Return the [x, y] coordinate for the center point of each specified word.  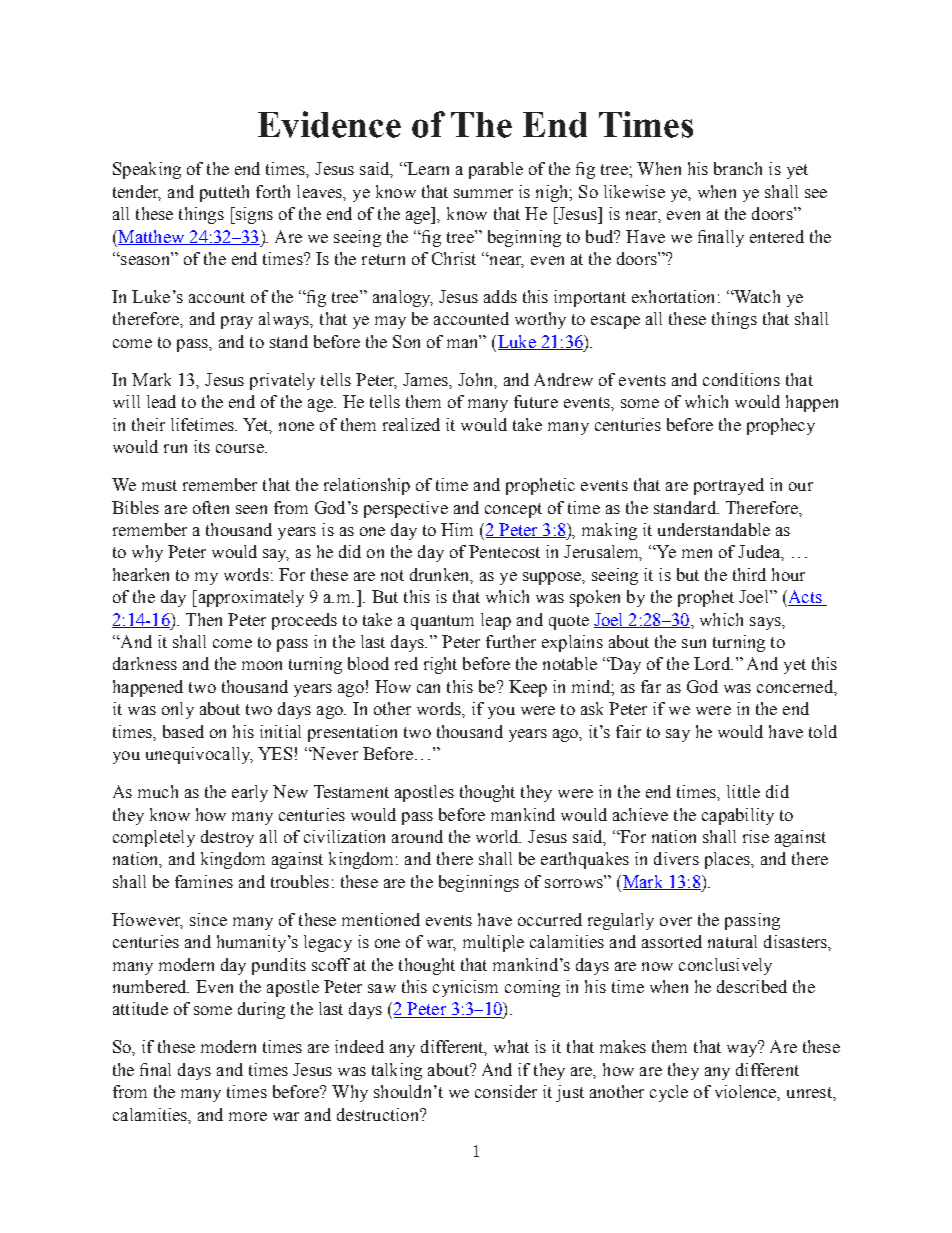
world [498, 836]
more [248, 1116]
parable [496, 170]
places [728, 860]
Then [204, 619]
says [766, 623]
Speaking [147, 170]
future [536, 401]
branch [738, 168]
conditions [741, 379]
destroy [227, 838]
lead [161, 401]
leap [496, 621]
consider [506, 1091]
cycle [669, 1093]
